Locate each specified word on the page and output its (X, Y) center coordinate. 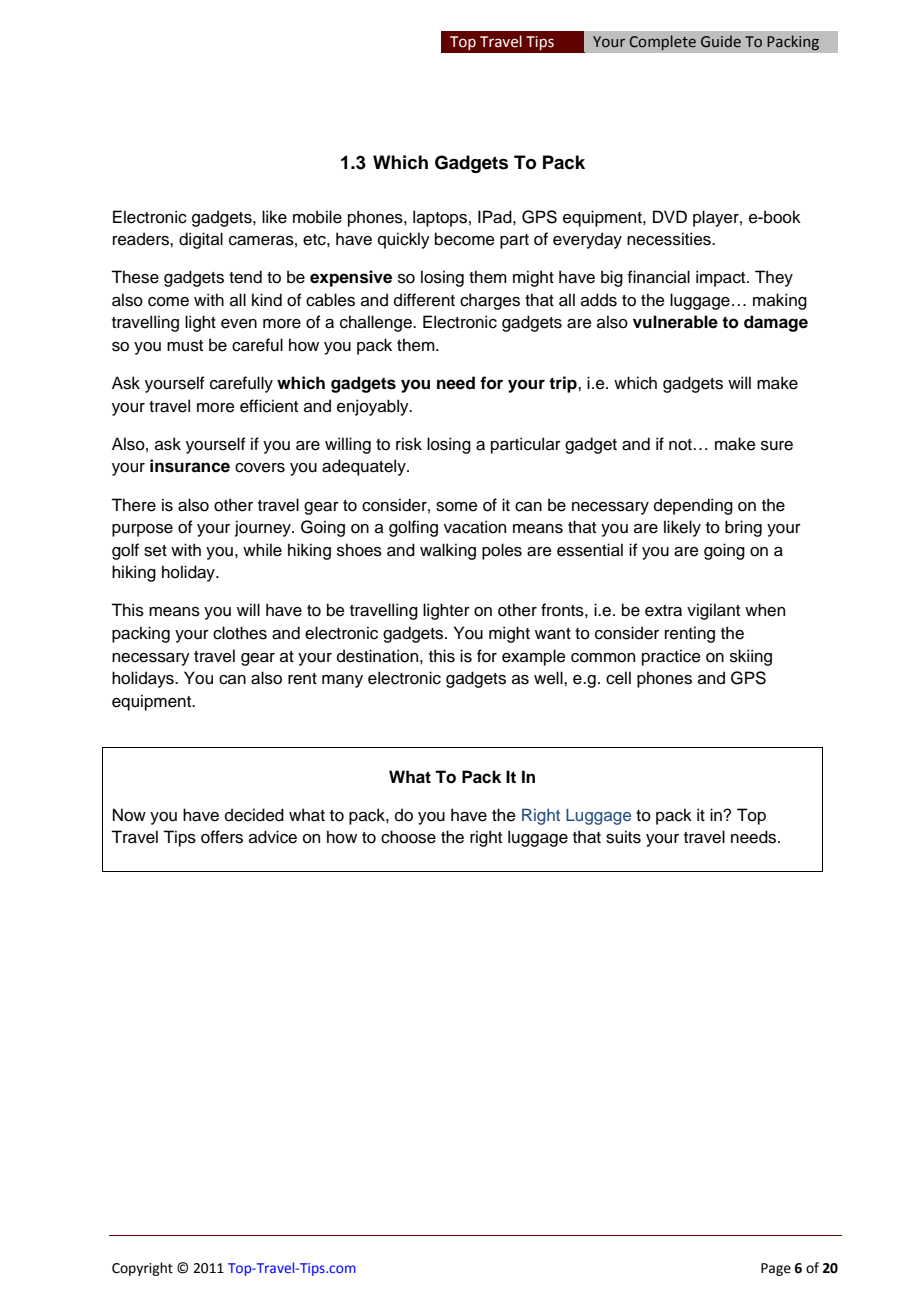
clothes (240, 633)
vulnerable (675, 322)
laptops (440, 218)
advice (273, 837)
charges (490, 301)
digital (201, 240)
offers (222, 837)
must (185, 346)
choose (408, 837)
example (534, 657)
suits (623, 837)
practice (671, 657)
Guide (721, 41)
